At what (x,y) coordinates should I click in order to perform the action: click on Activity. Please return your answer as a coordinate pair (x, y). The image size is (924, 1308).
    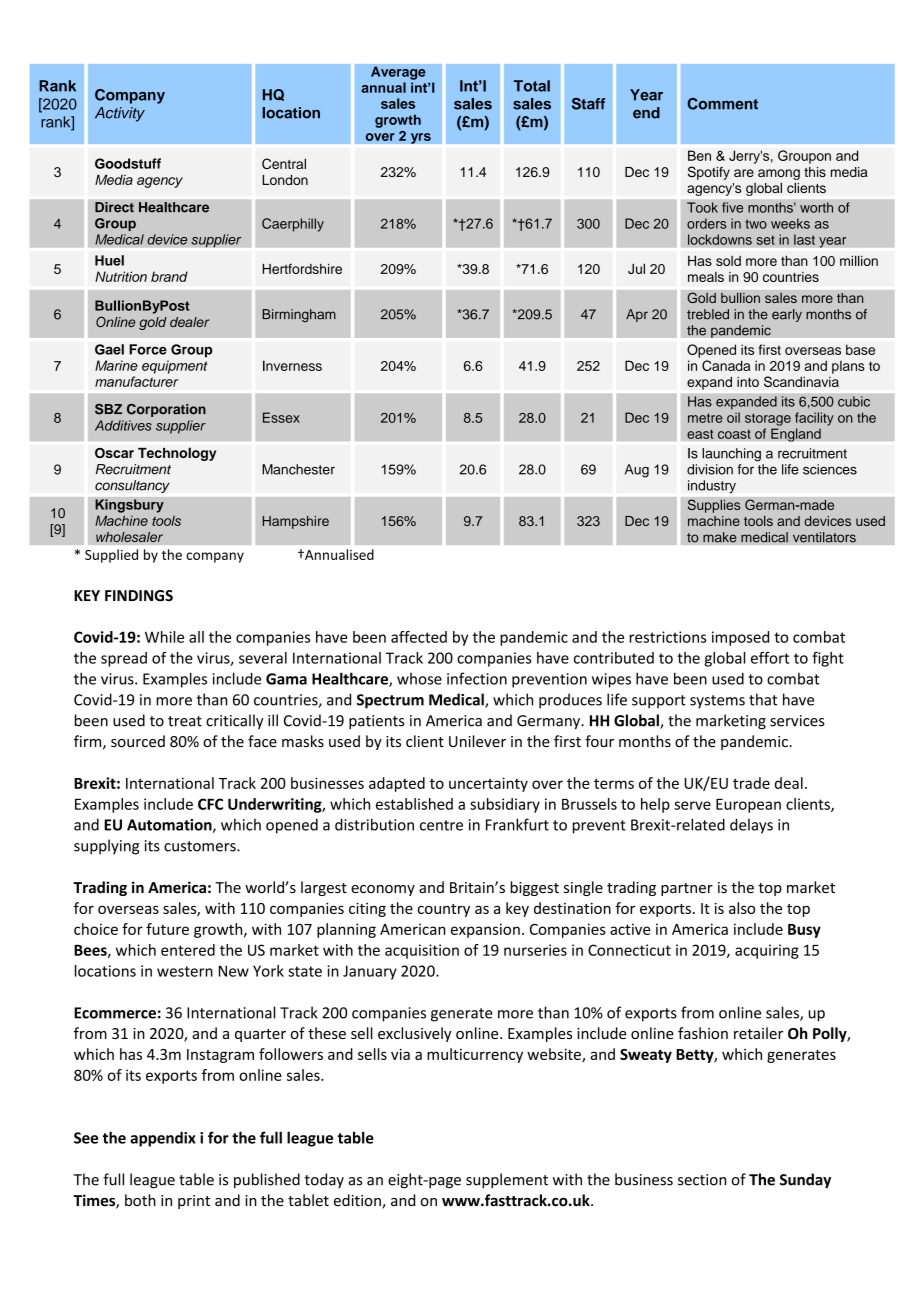
    Looking at the image, I should click on (120, 114).
